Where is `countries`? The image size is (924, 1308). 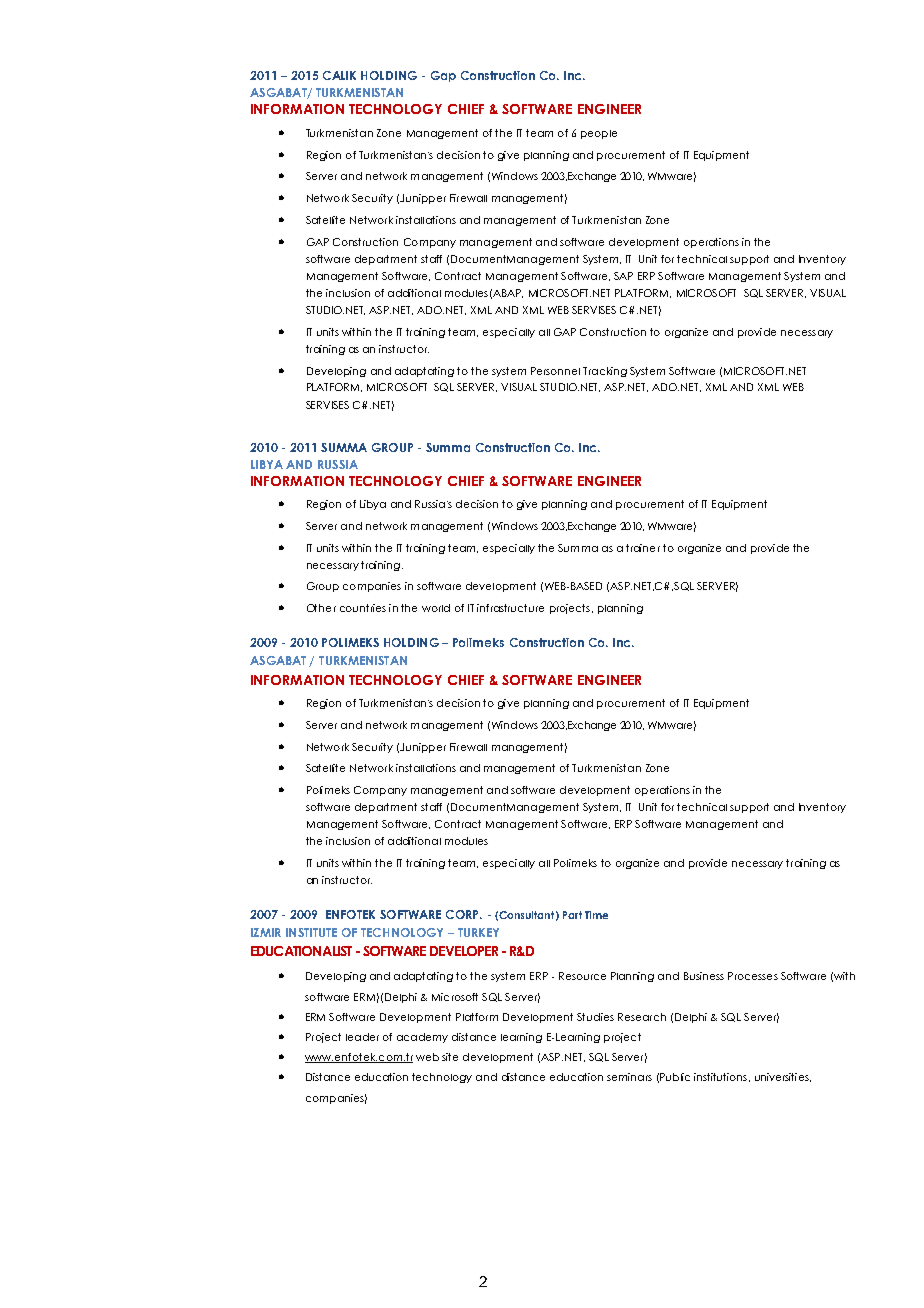
countries is located at coordinates (363, 608).
